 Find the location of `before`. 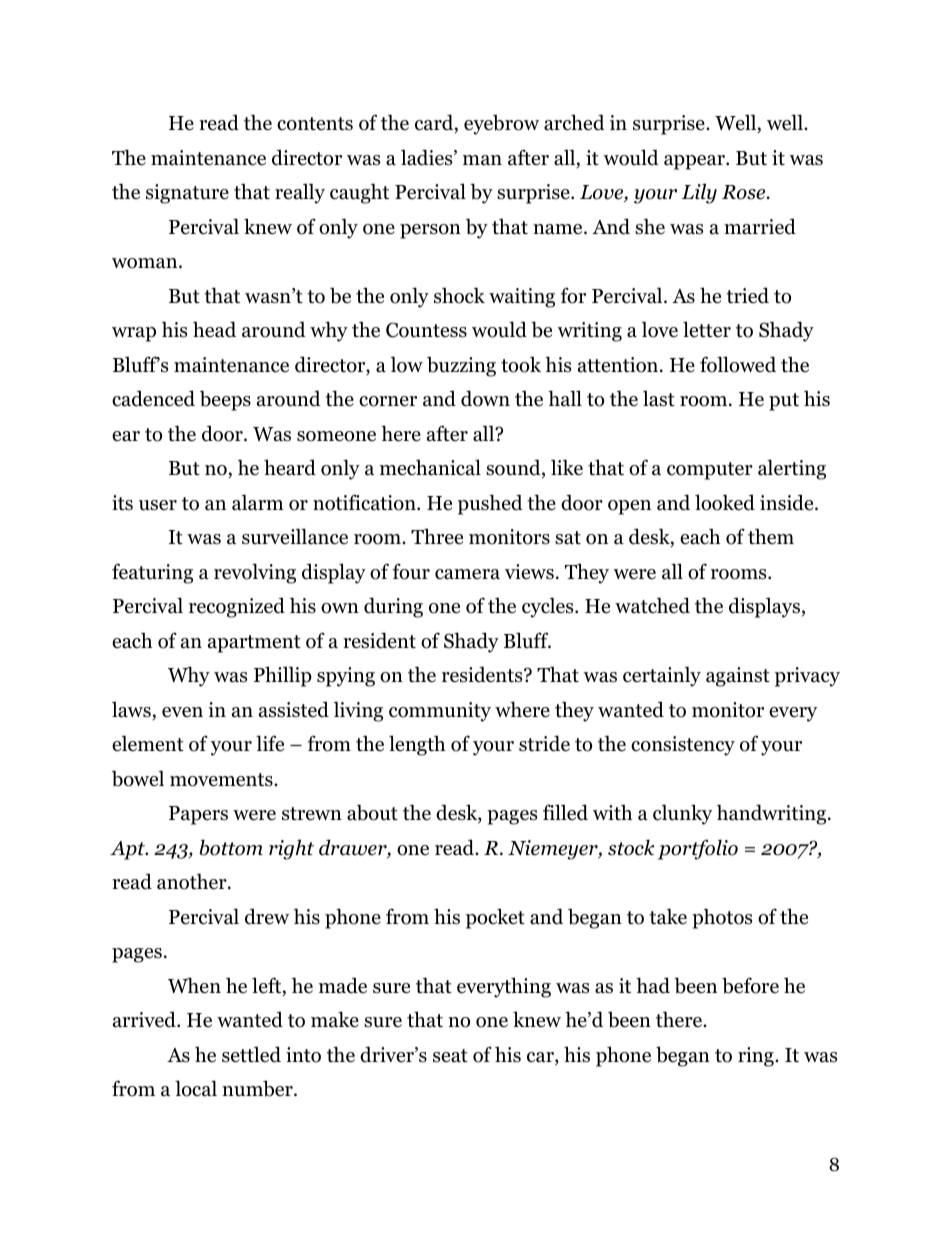

before is located at coordinates (750, 985).
